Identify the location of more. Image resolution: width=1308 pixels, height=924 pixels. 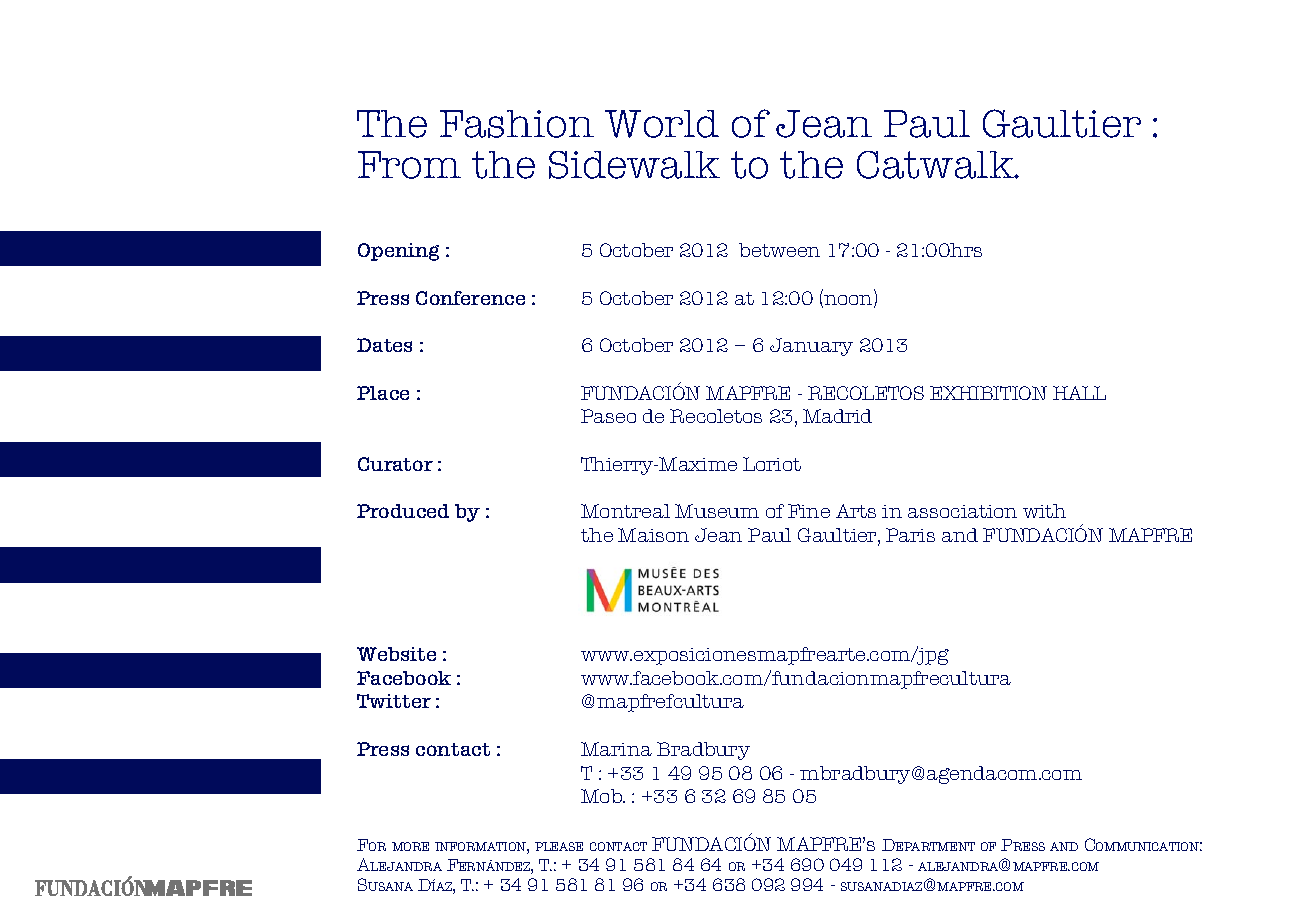
(410, 846).
